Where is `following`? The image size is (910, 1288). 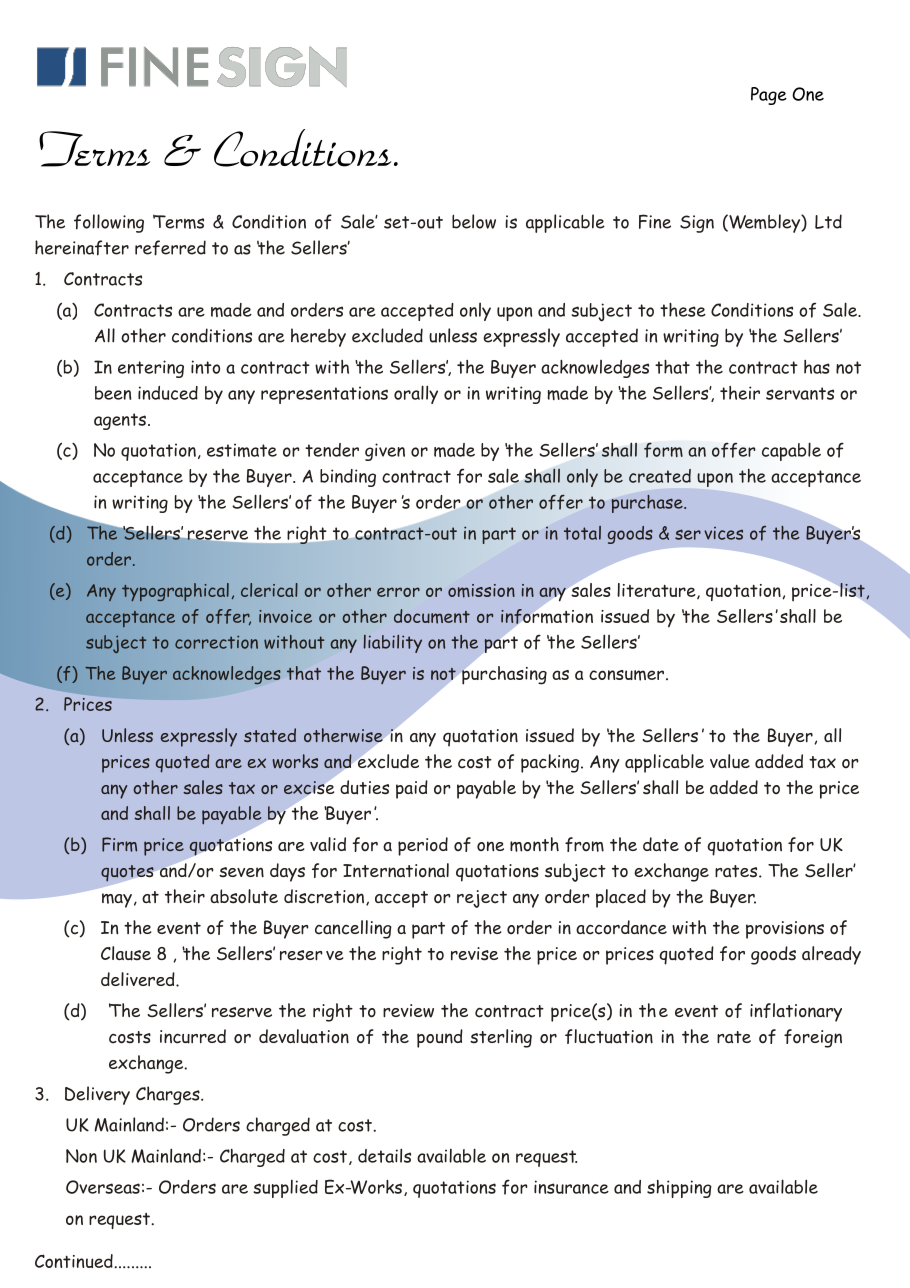 following is located at coordinates (109, 223).
